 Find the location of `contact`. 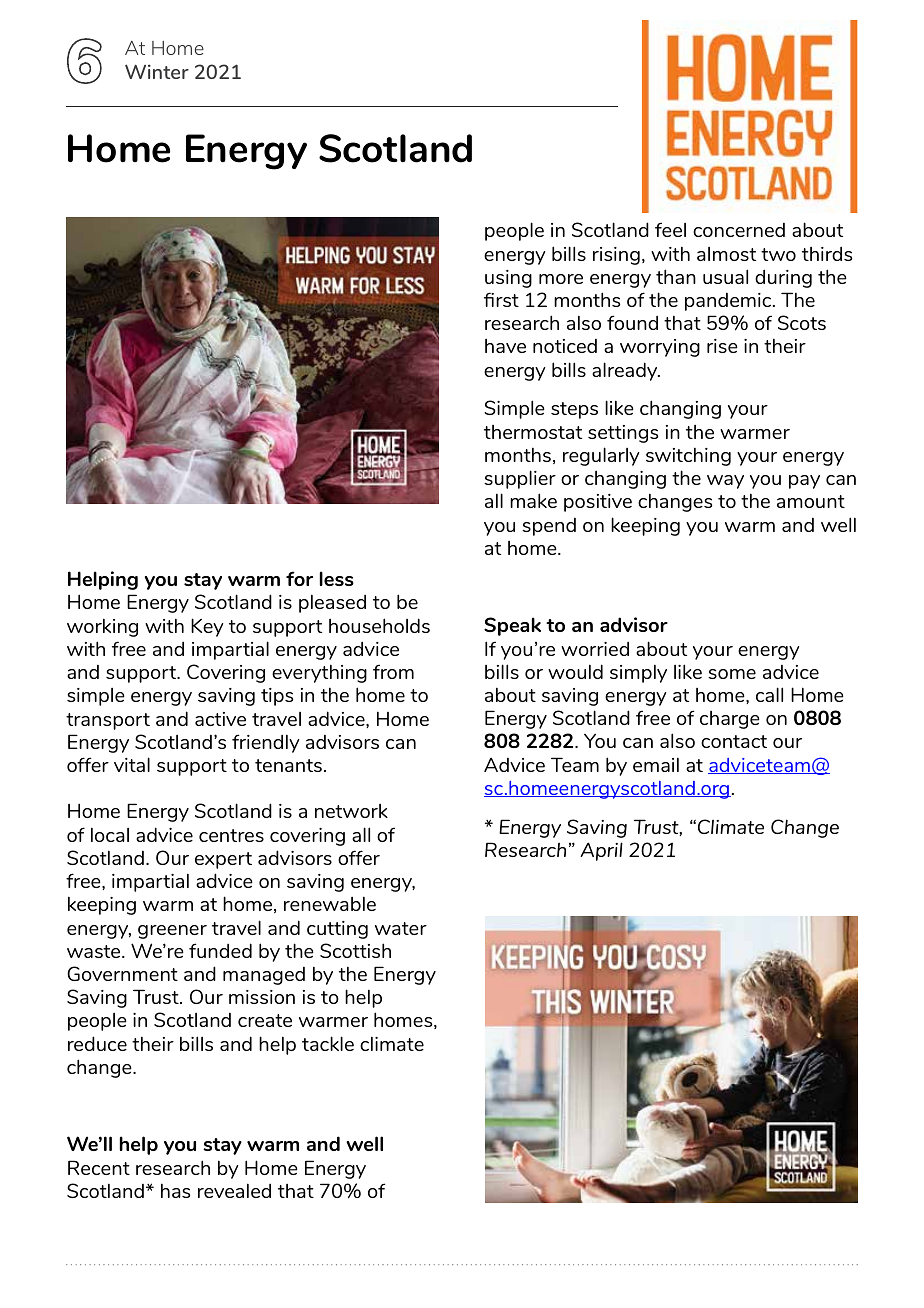

contact is located at coordinates (734, 741).
